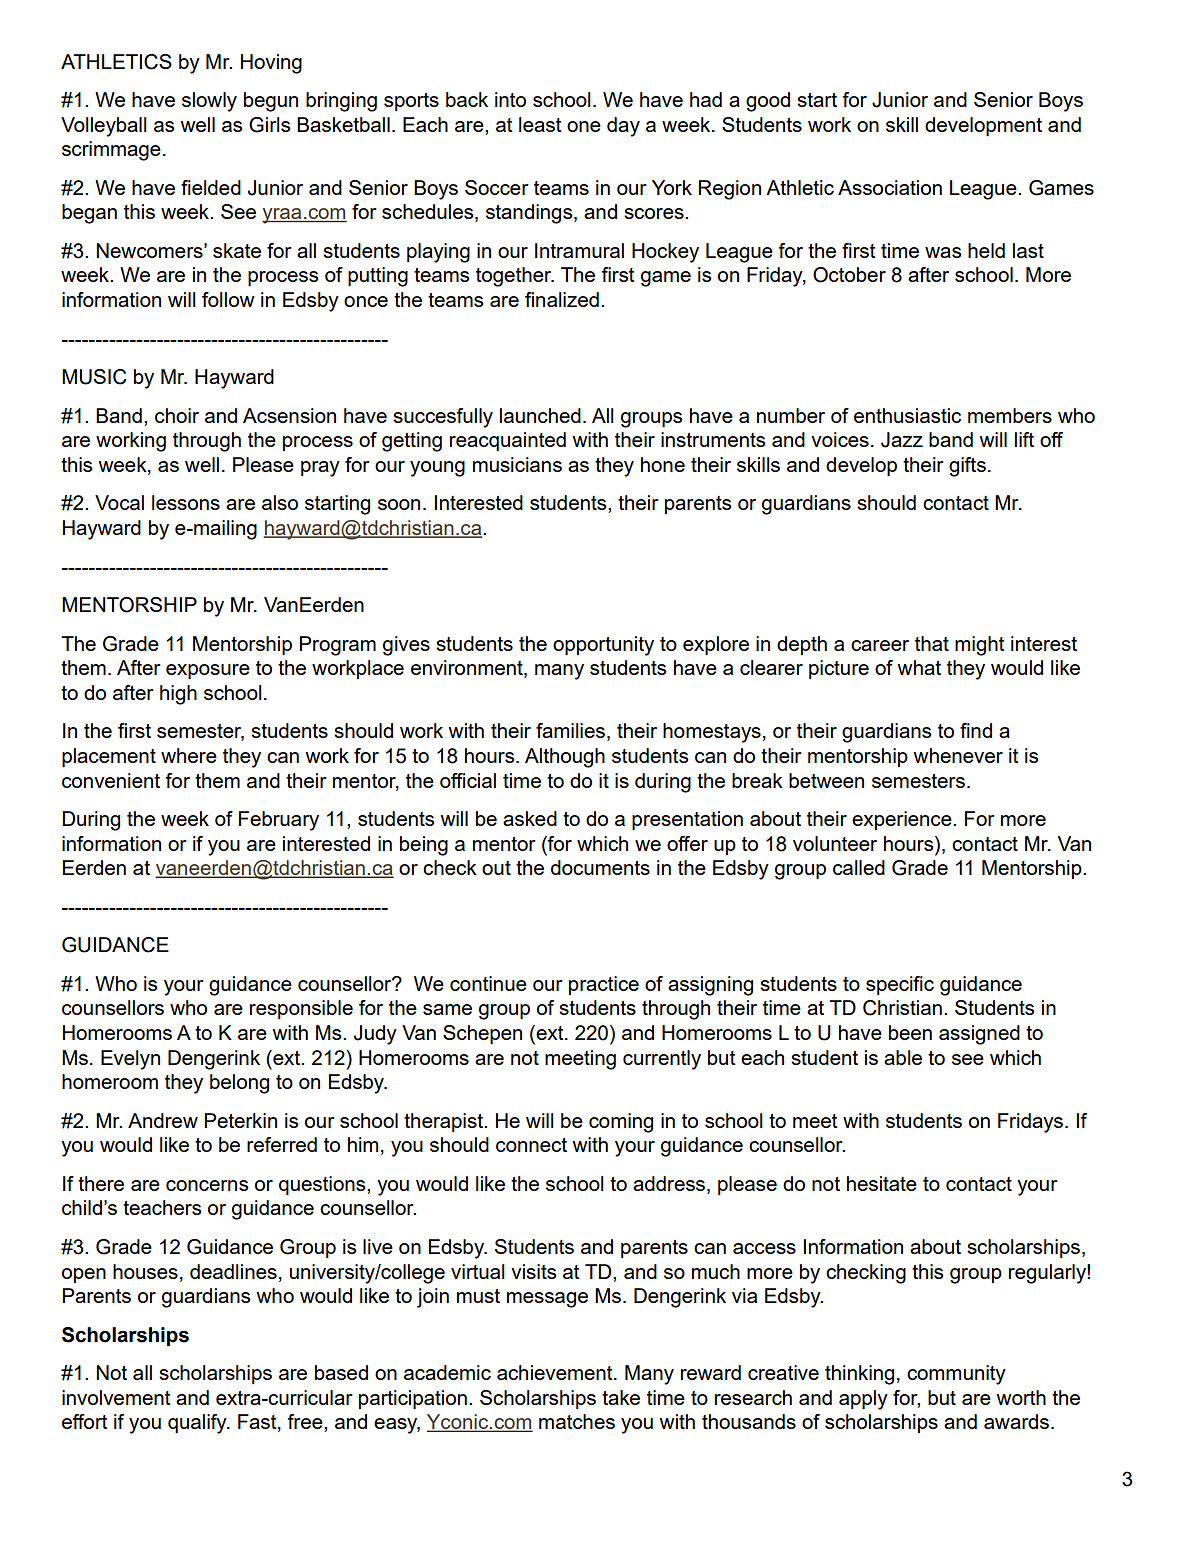 This screenshot has height=1543, width=1192. I want to click on Association, so click(890, 187).
